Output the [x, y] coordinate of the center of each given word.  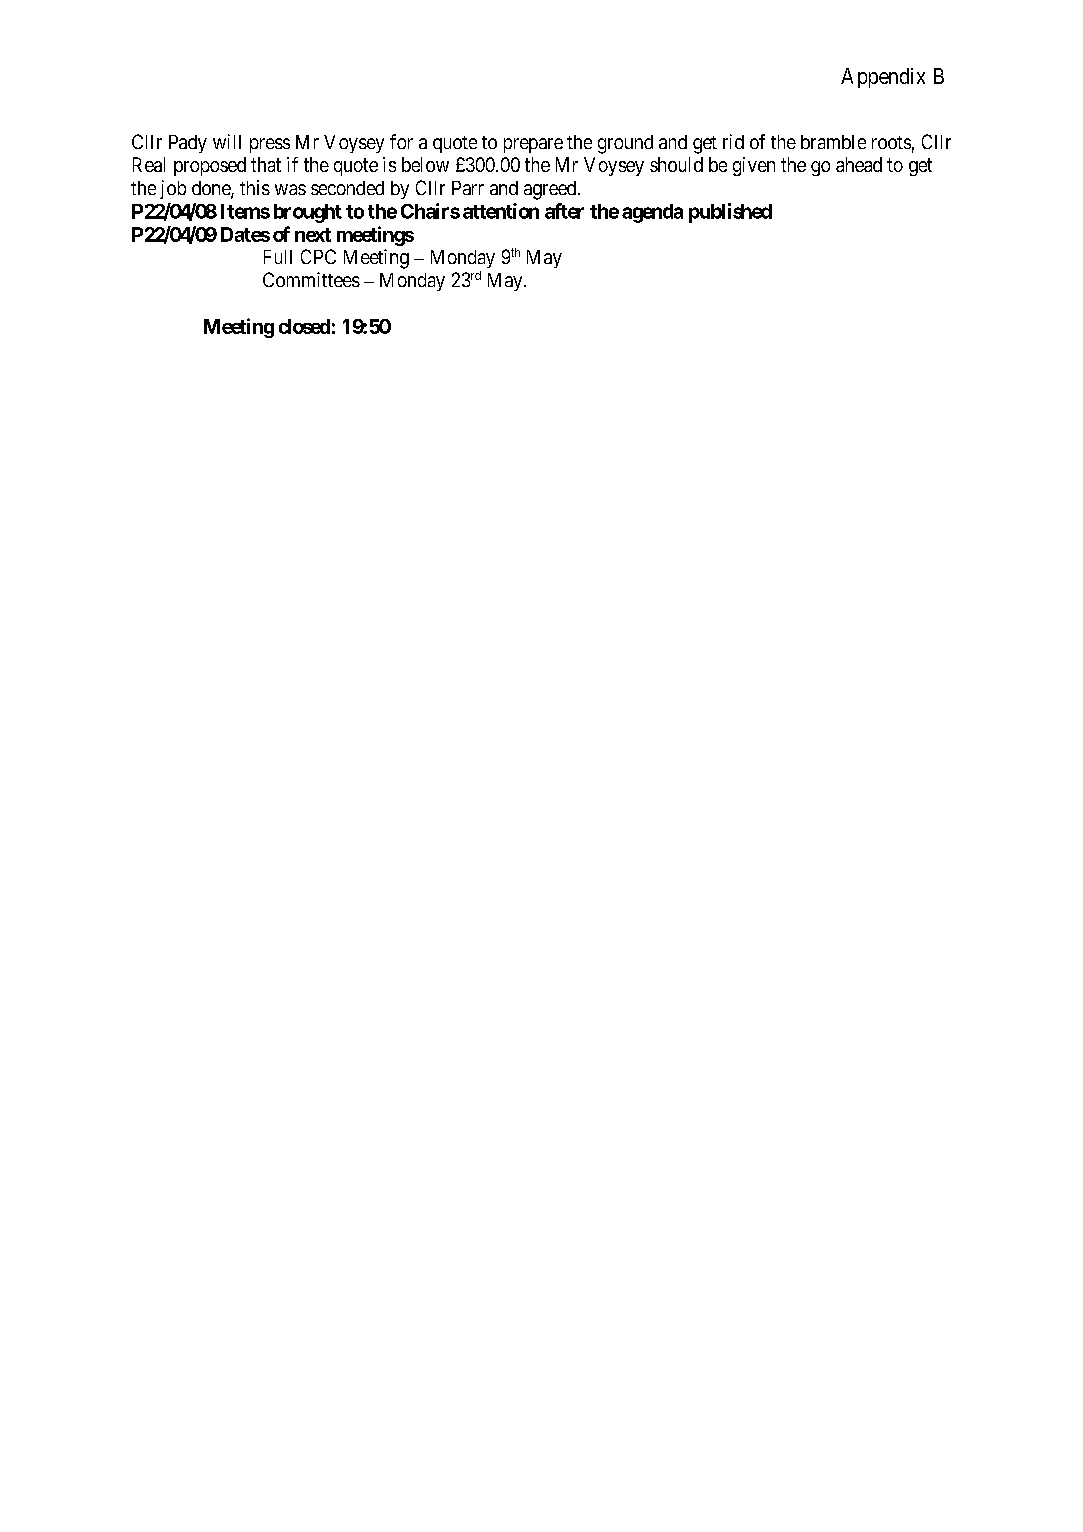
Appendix [883, 78]
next [313, 235]
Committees [311, 279]
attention [501, 211]
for [401, 141]
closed [304, 326]
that [266, 164]
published [730, 213]
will [227, 141]
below [425, 164]
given [754, 166]
